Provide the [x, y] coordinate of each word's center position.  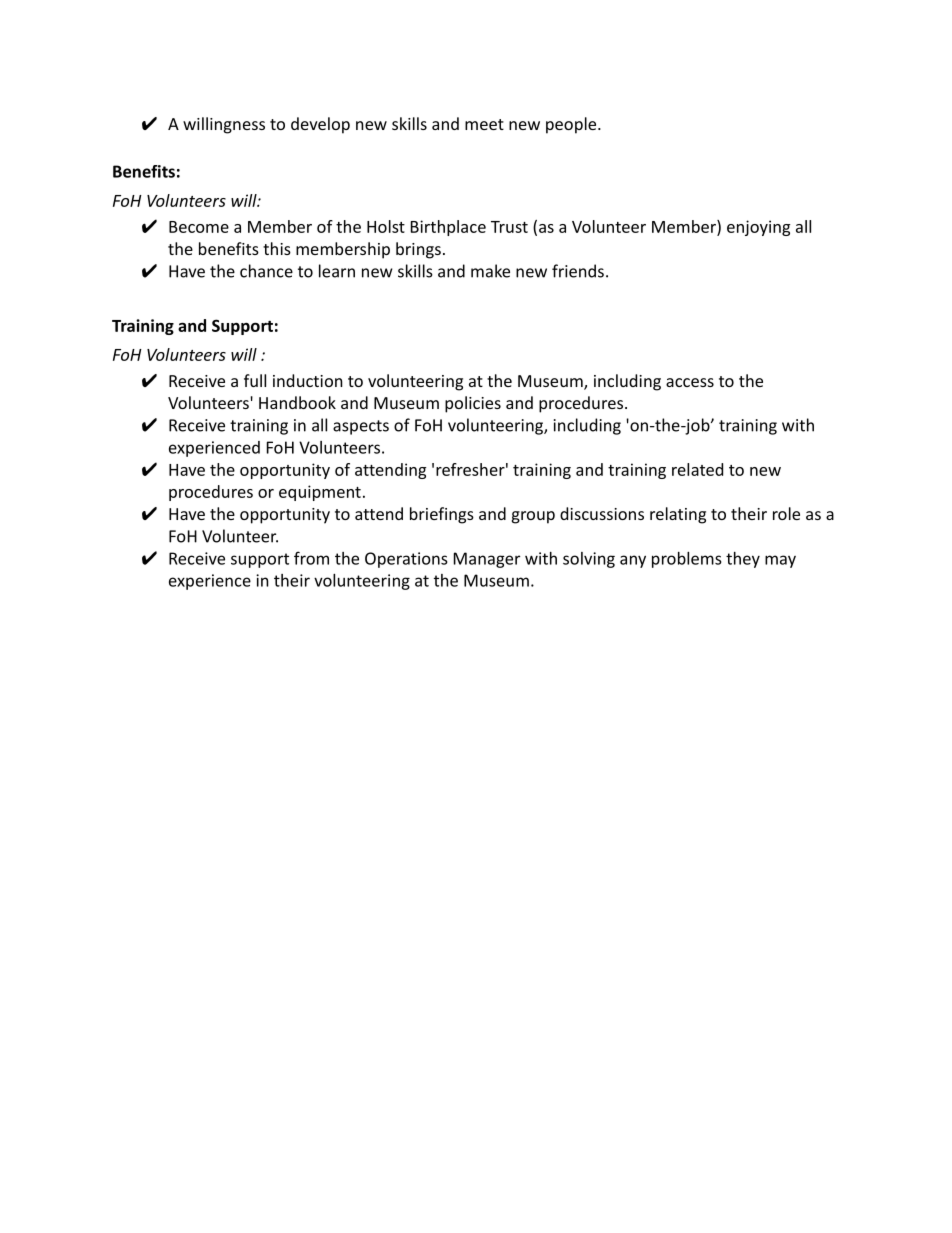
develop [320, 125]
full [255, 380]
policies [473, 404]
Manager [487, 560]
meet [484, 124]
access [690, 382]
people [572, 125]
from [311, 558]
